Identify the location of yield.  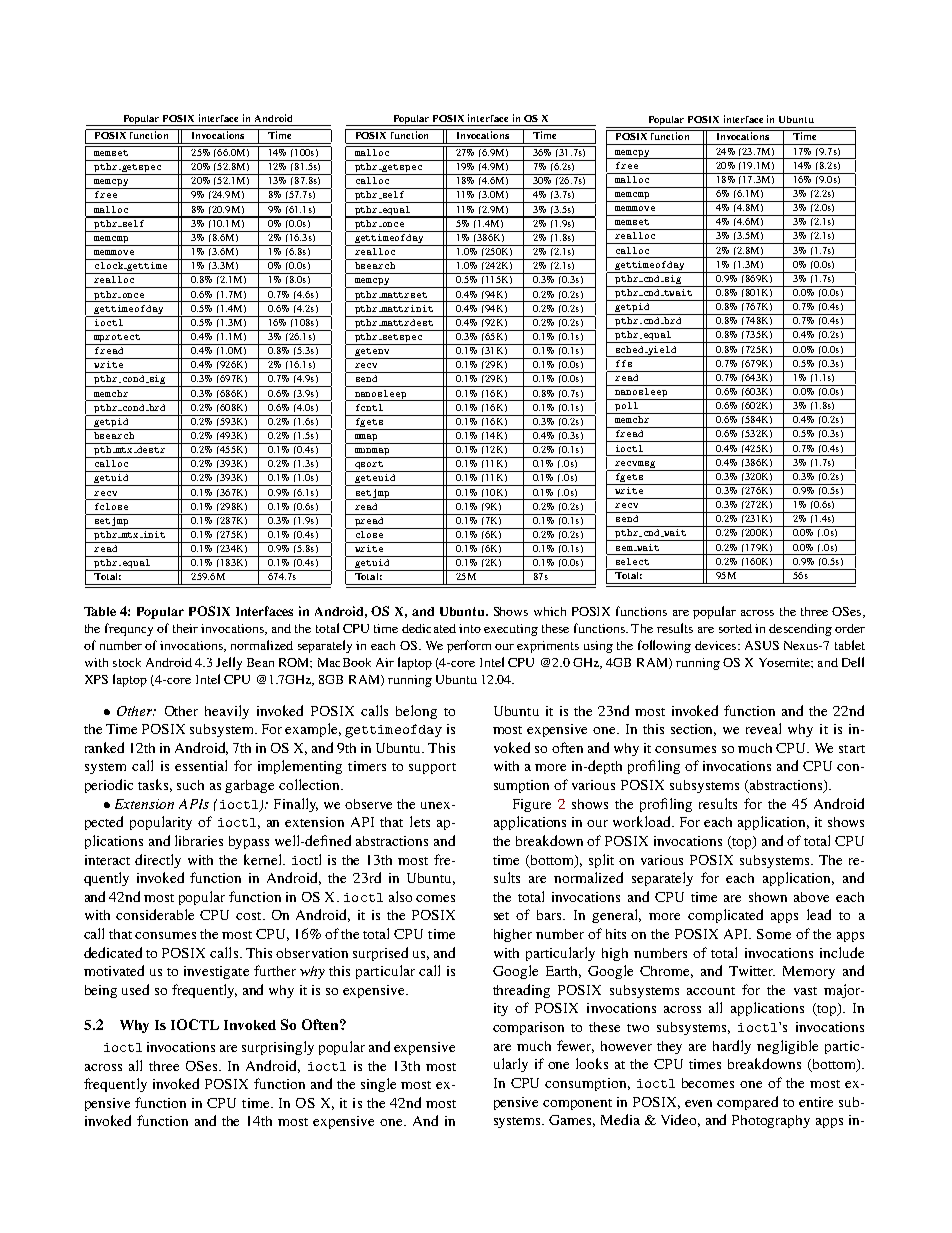
(663, 351).
